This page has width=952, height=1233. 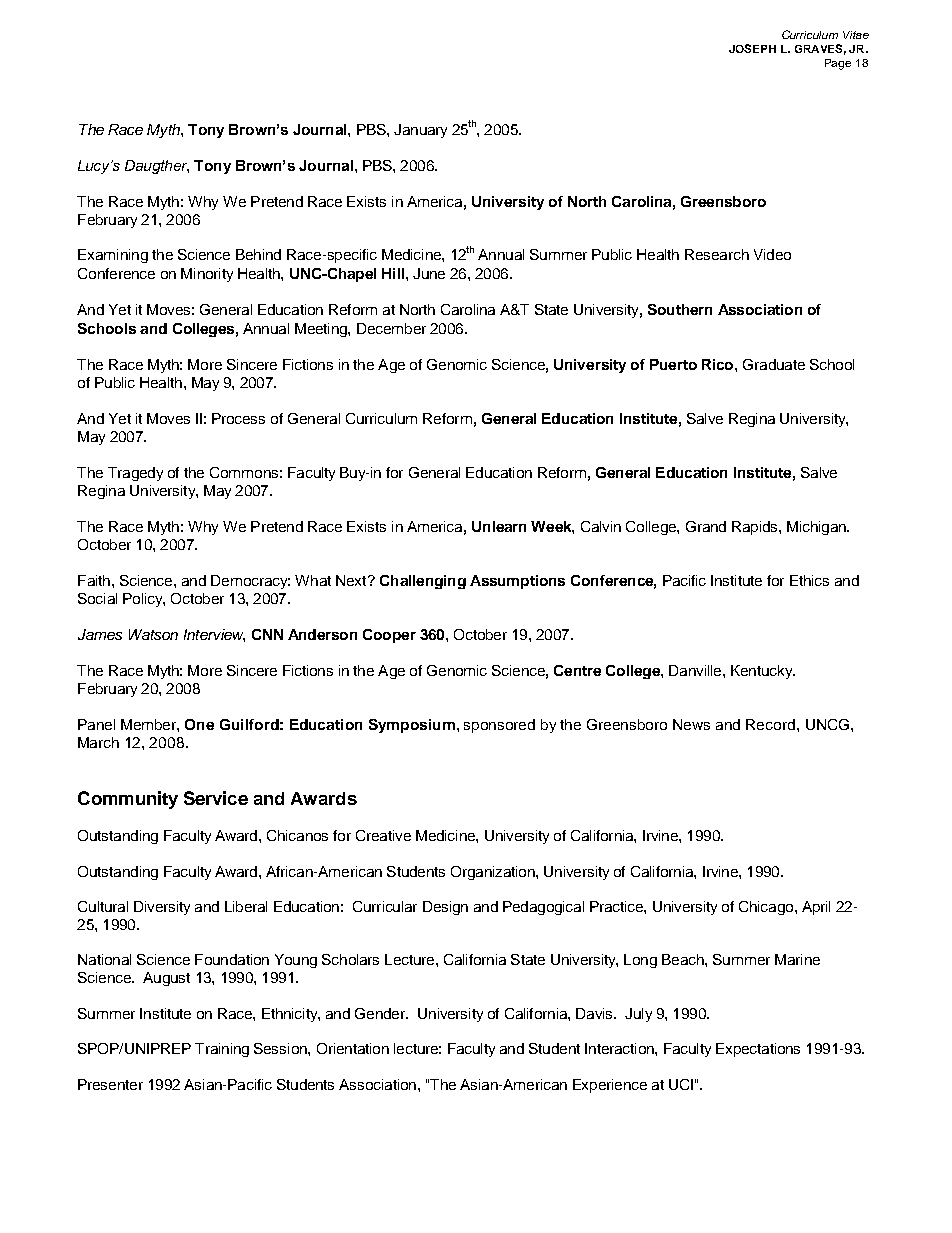 I want to click on Gender, so click(x=381, y=1013).
